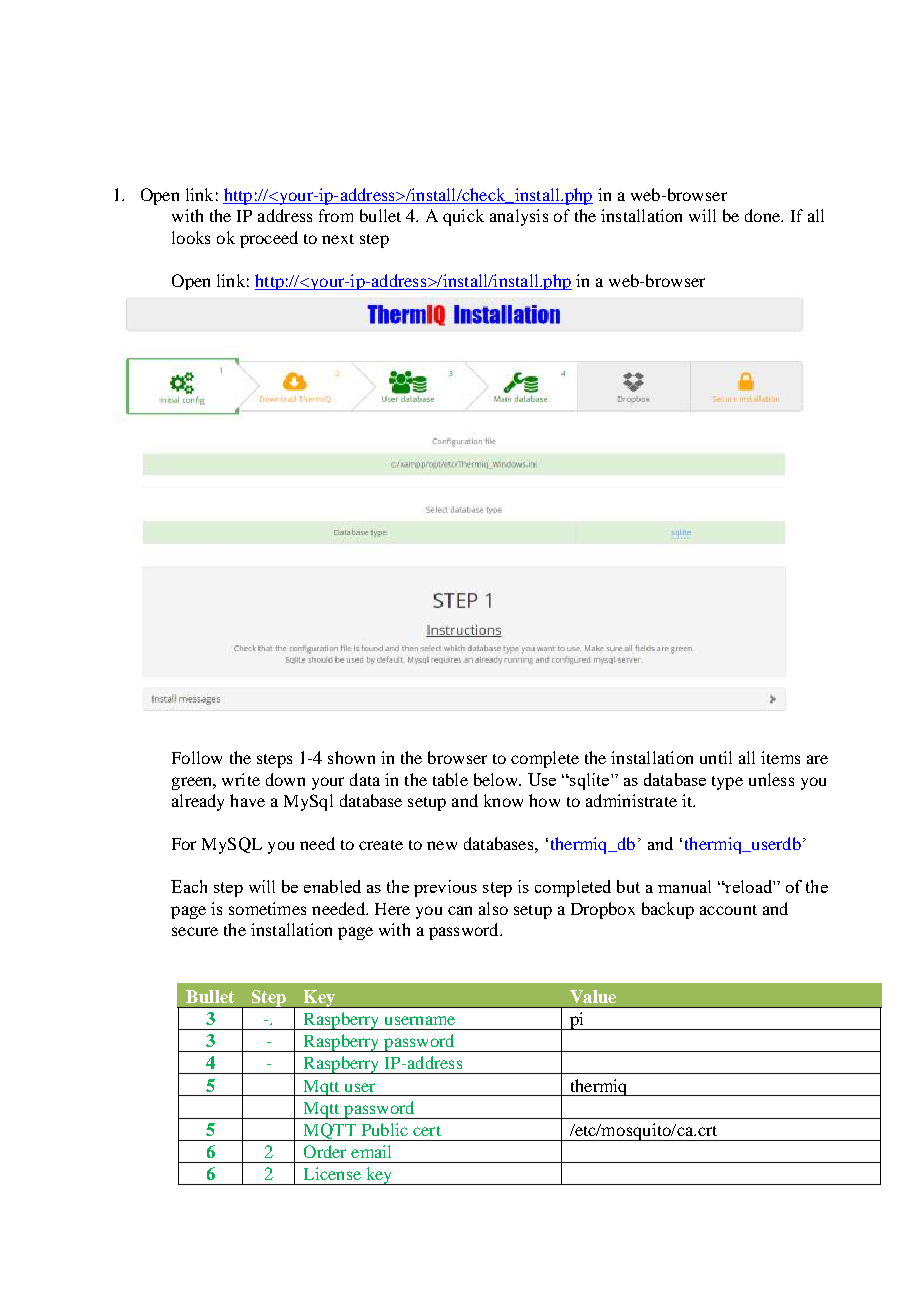 The image size is (924, 1308). I want to click on proceed, so click(269, 239).
